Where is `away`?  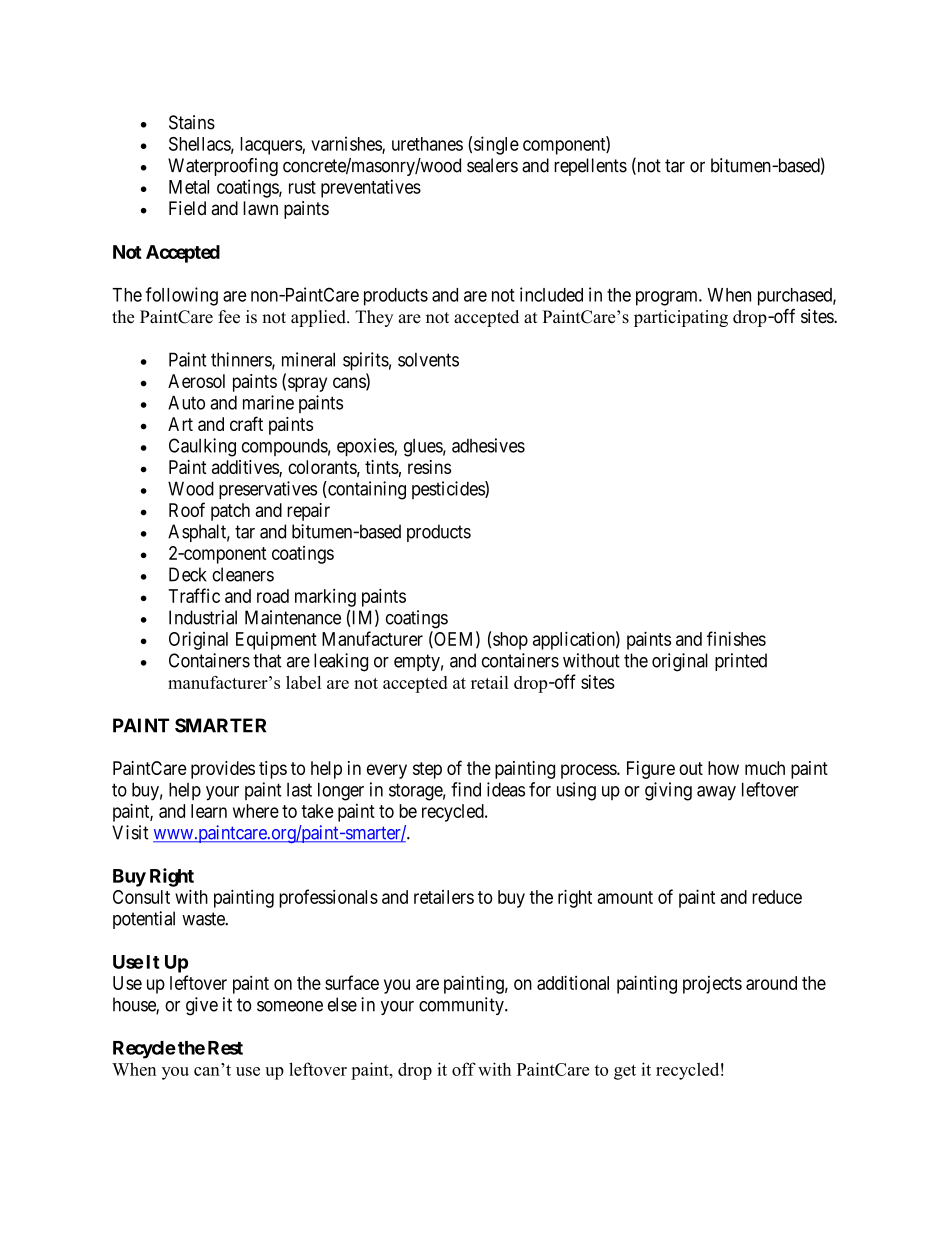
away is located at coordinates (716, 793).
